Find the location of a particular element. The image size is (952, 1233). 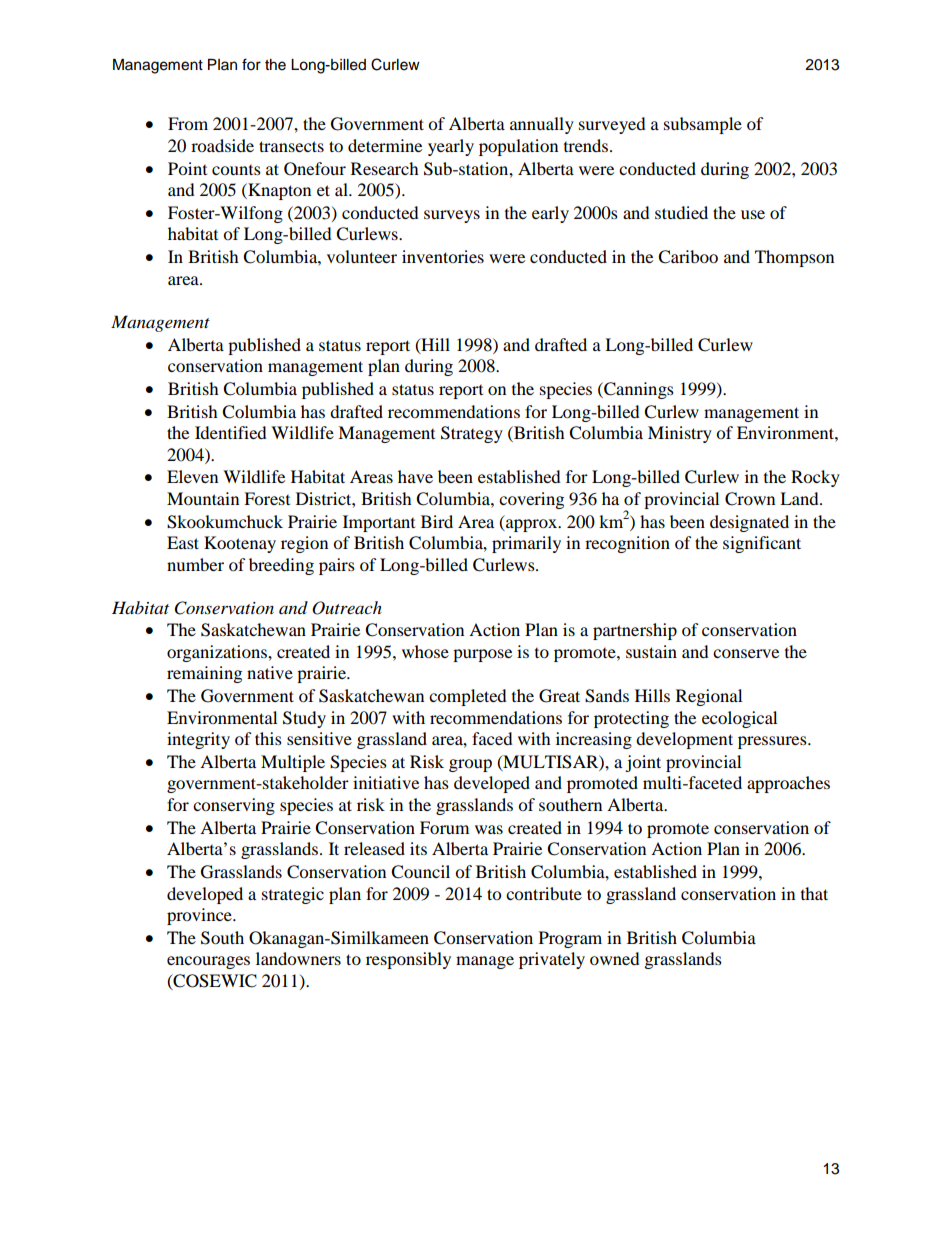

faced is located at coordinates (492, 738).
